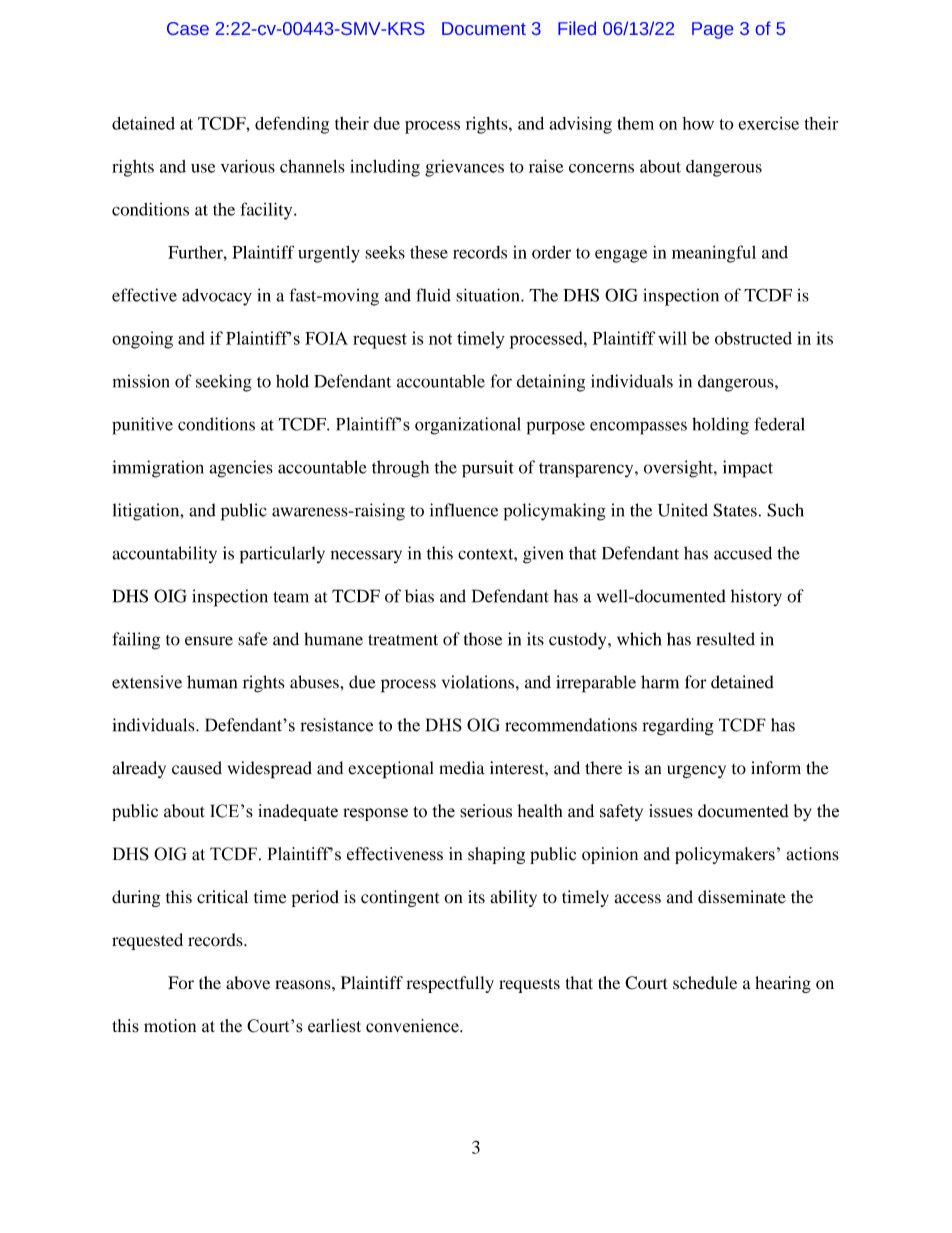  What do you see at coordinates (714, 254) in the screenshot?
I see `meaningful` at bounding box center [714, 254].
